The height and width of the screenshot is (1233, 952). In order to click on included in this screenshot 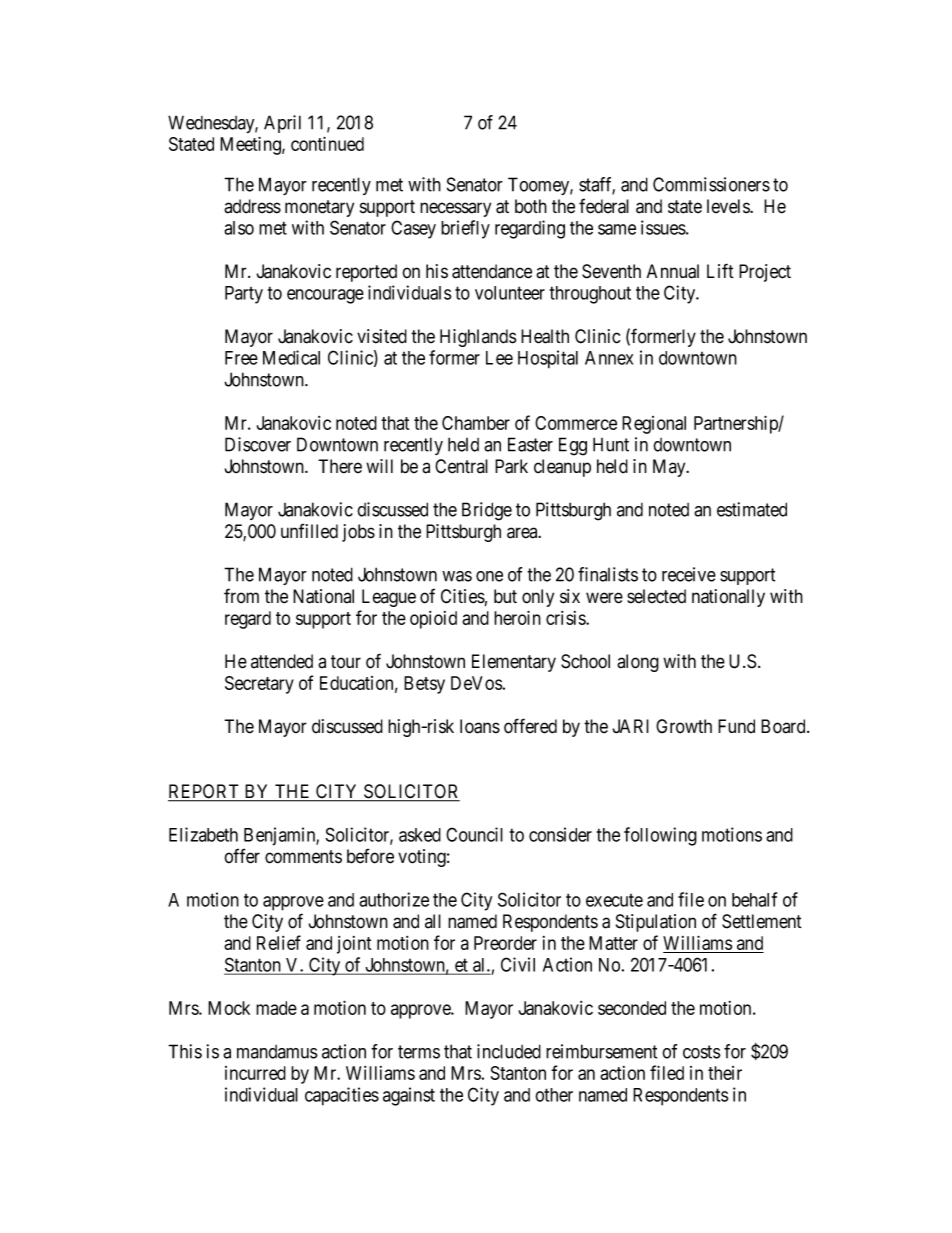, I will do `click(509, 1051)`.
